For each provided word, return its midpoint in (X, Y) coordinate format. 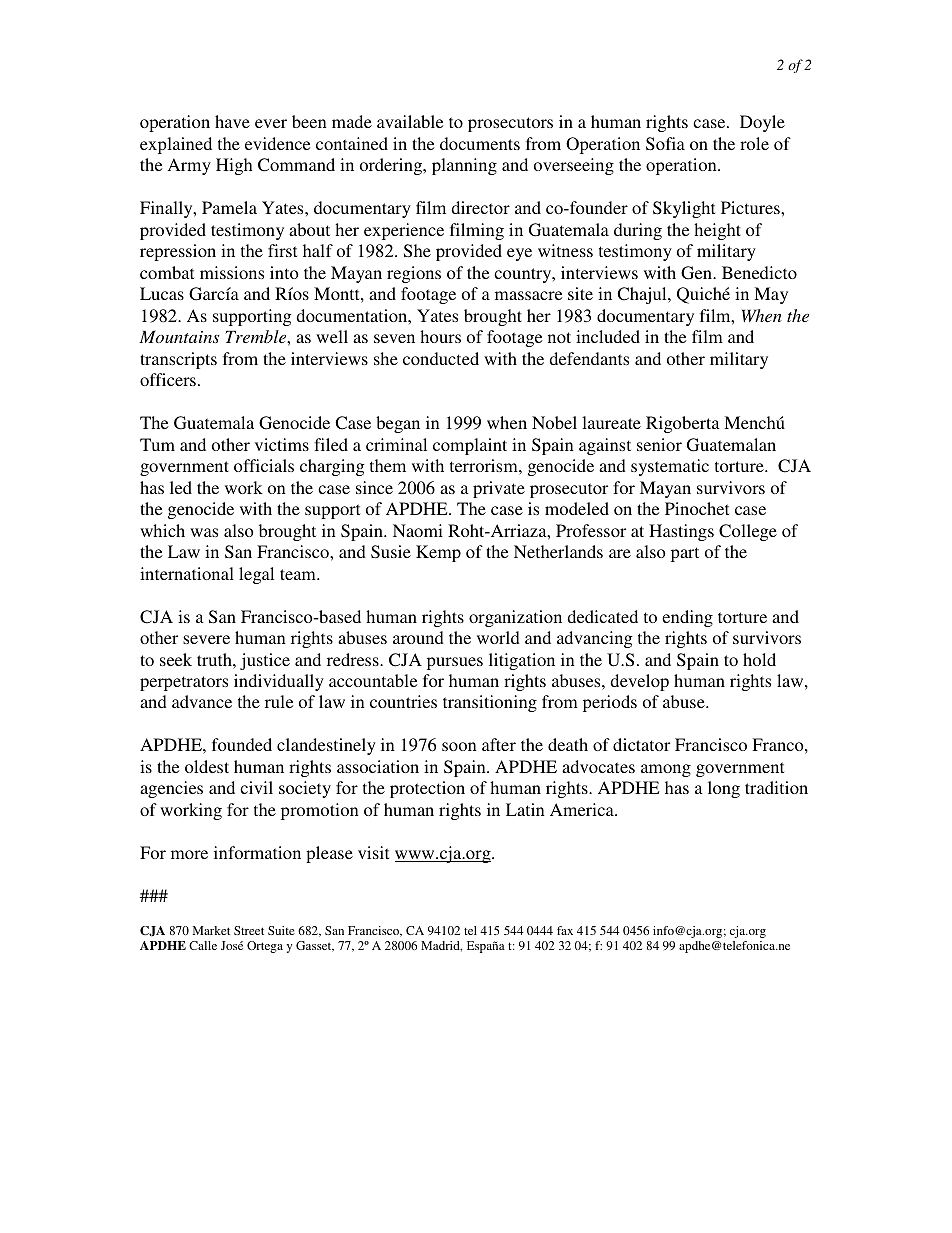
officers (168, 379)
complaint (470, 446)
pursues (455, 663)
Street (249, 930)
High (234, 166)
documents (480, 143)
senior (659, 444)
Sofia (665, 144)
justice (265, 661)
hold (759, 659)
